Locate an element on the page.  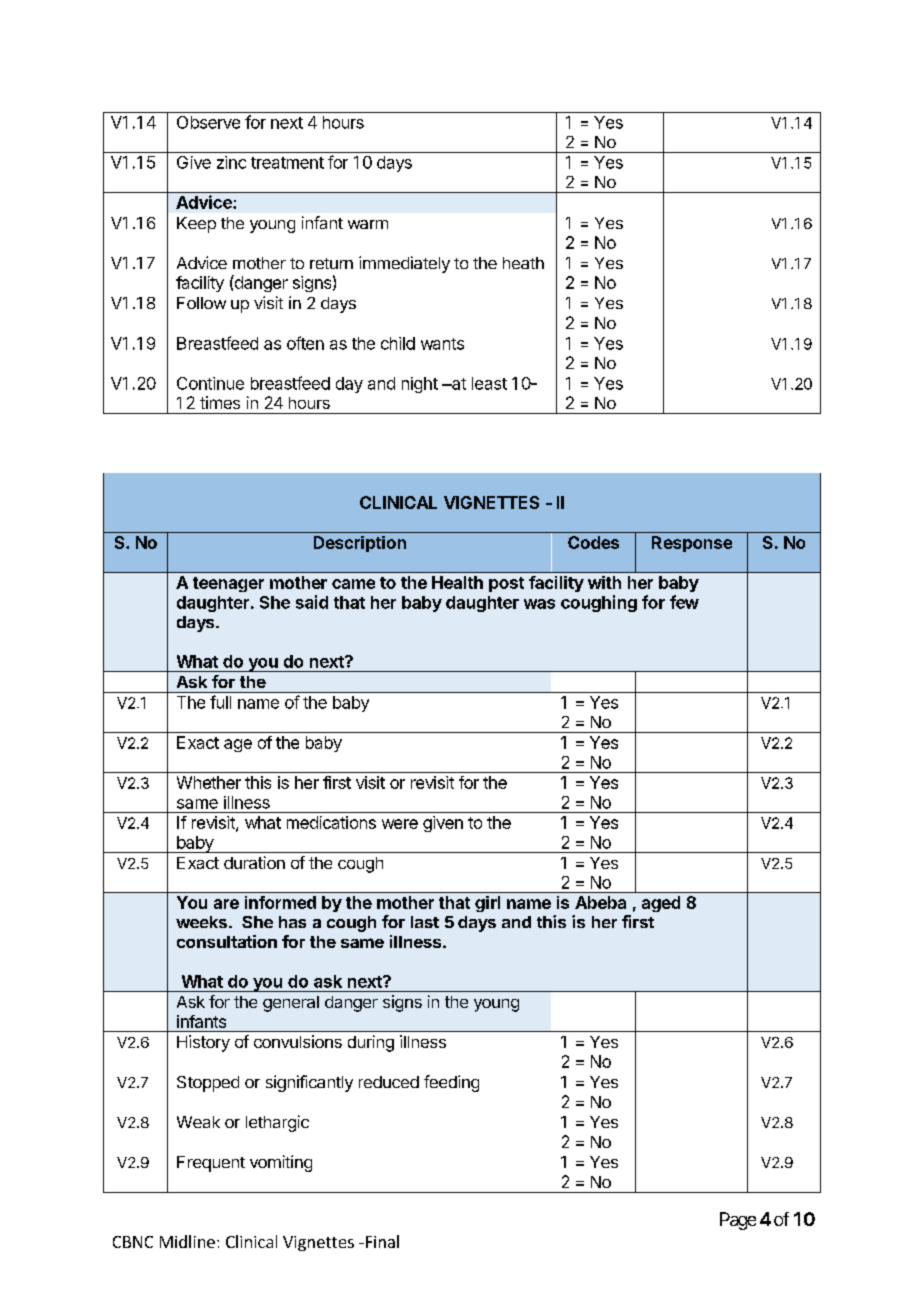
vomiting is located at coordinates (281, 1163).
